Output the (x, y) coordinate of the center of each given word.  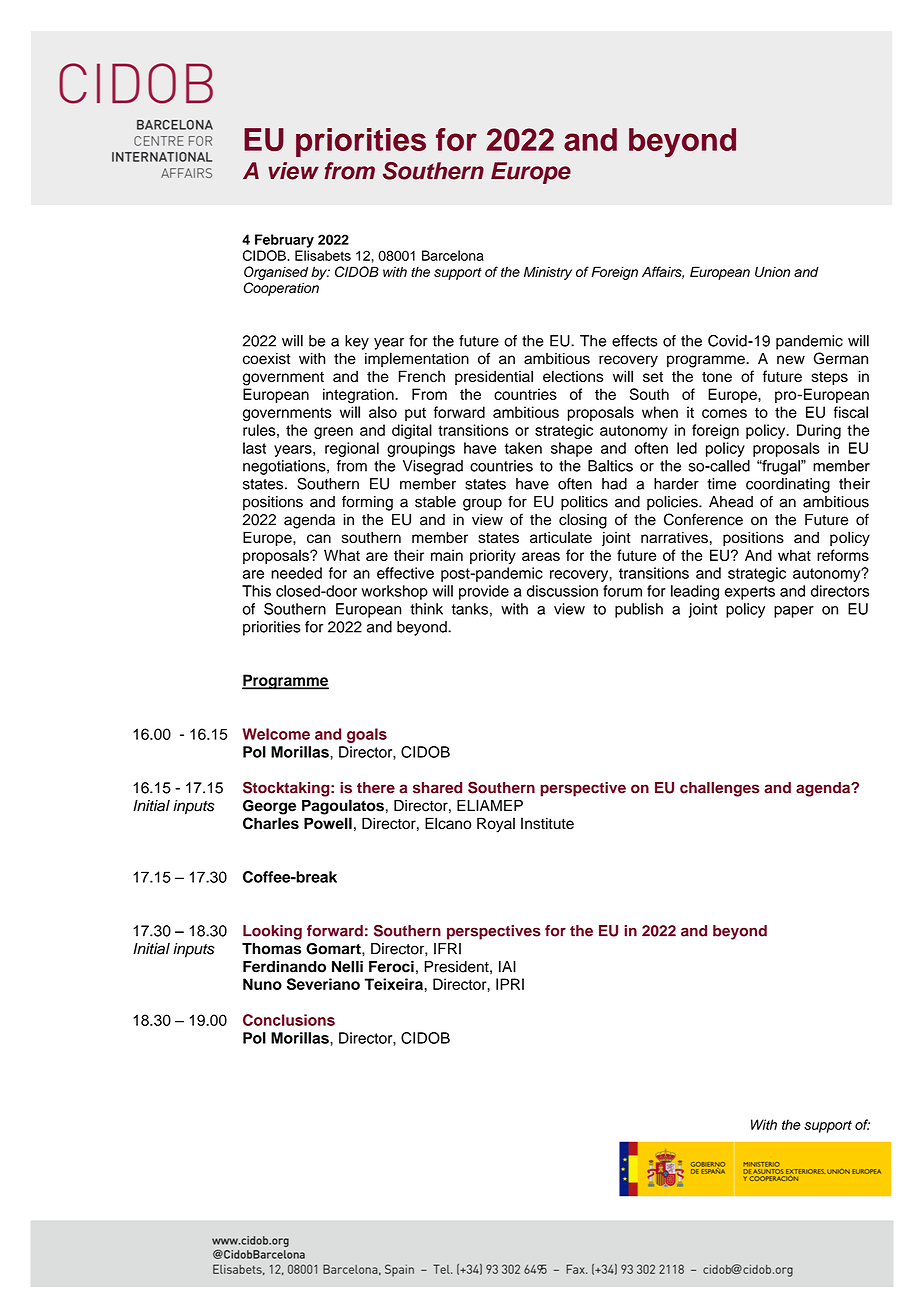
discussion (562, 591)
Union (772, 271)
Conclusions (289, 1020)
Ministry (548, 273)
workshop (394, 592)
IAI (507, 967)
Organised (276, 273)
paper (794, 612)
